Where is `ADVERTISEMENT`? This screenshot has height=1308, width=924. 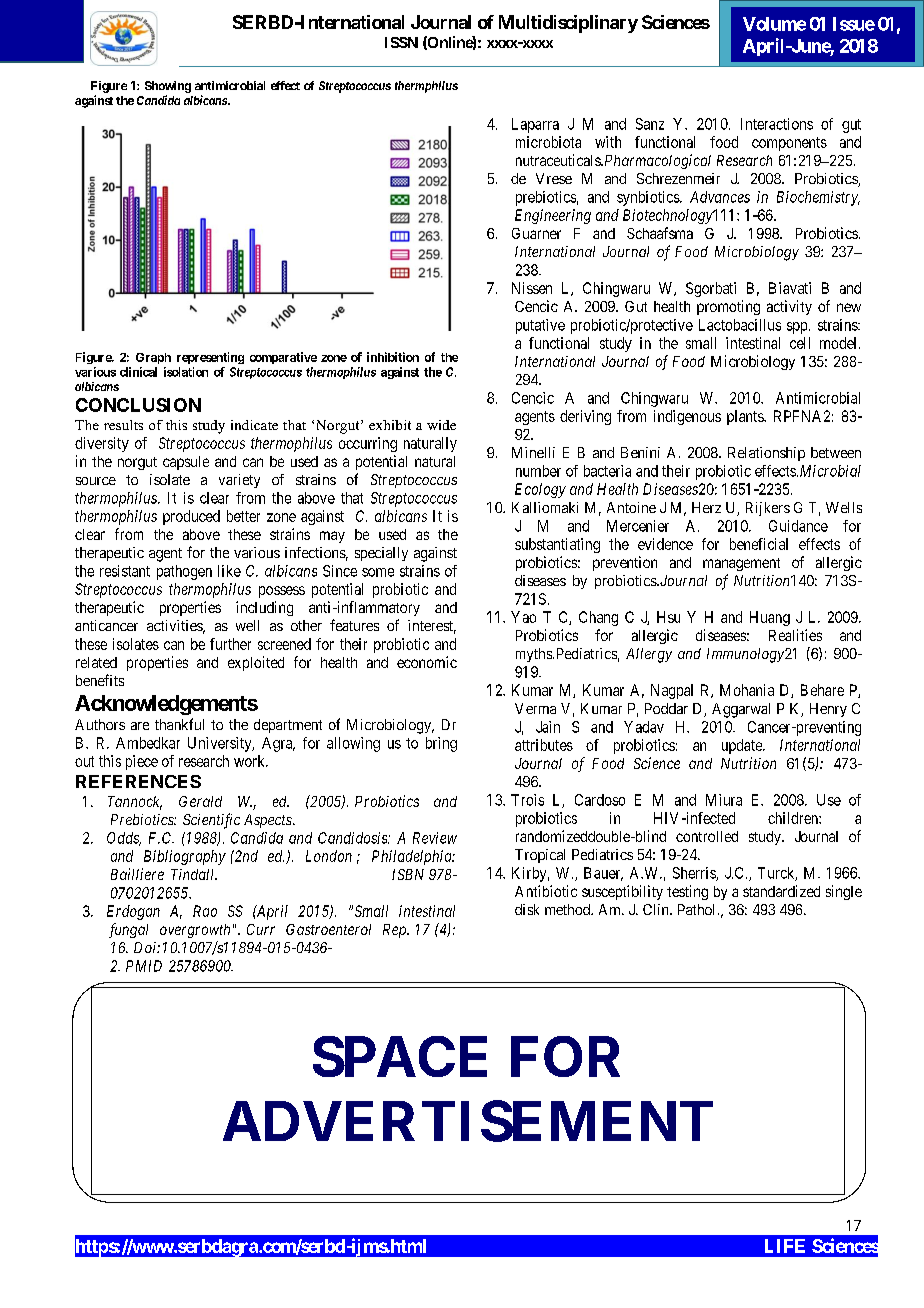 ADVERTISEMENT is located at coordinates (468, 1121).
